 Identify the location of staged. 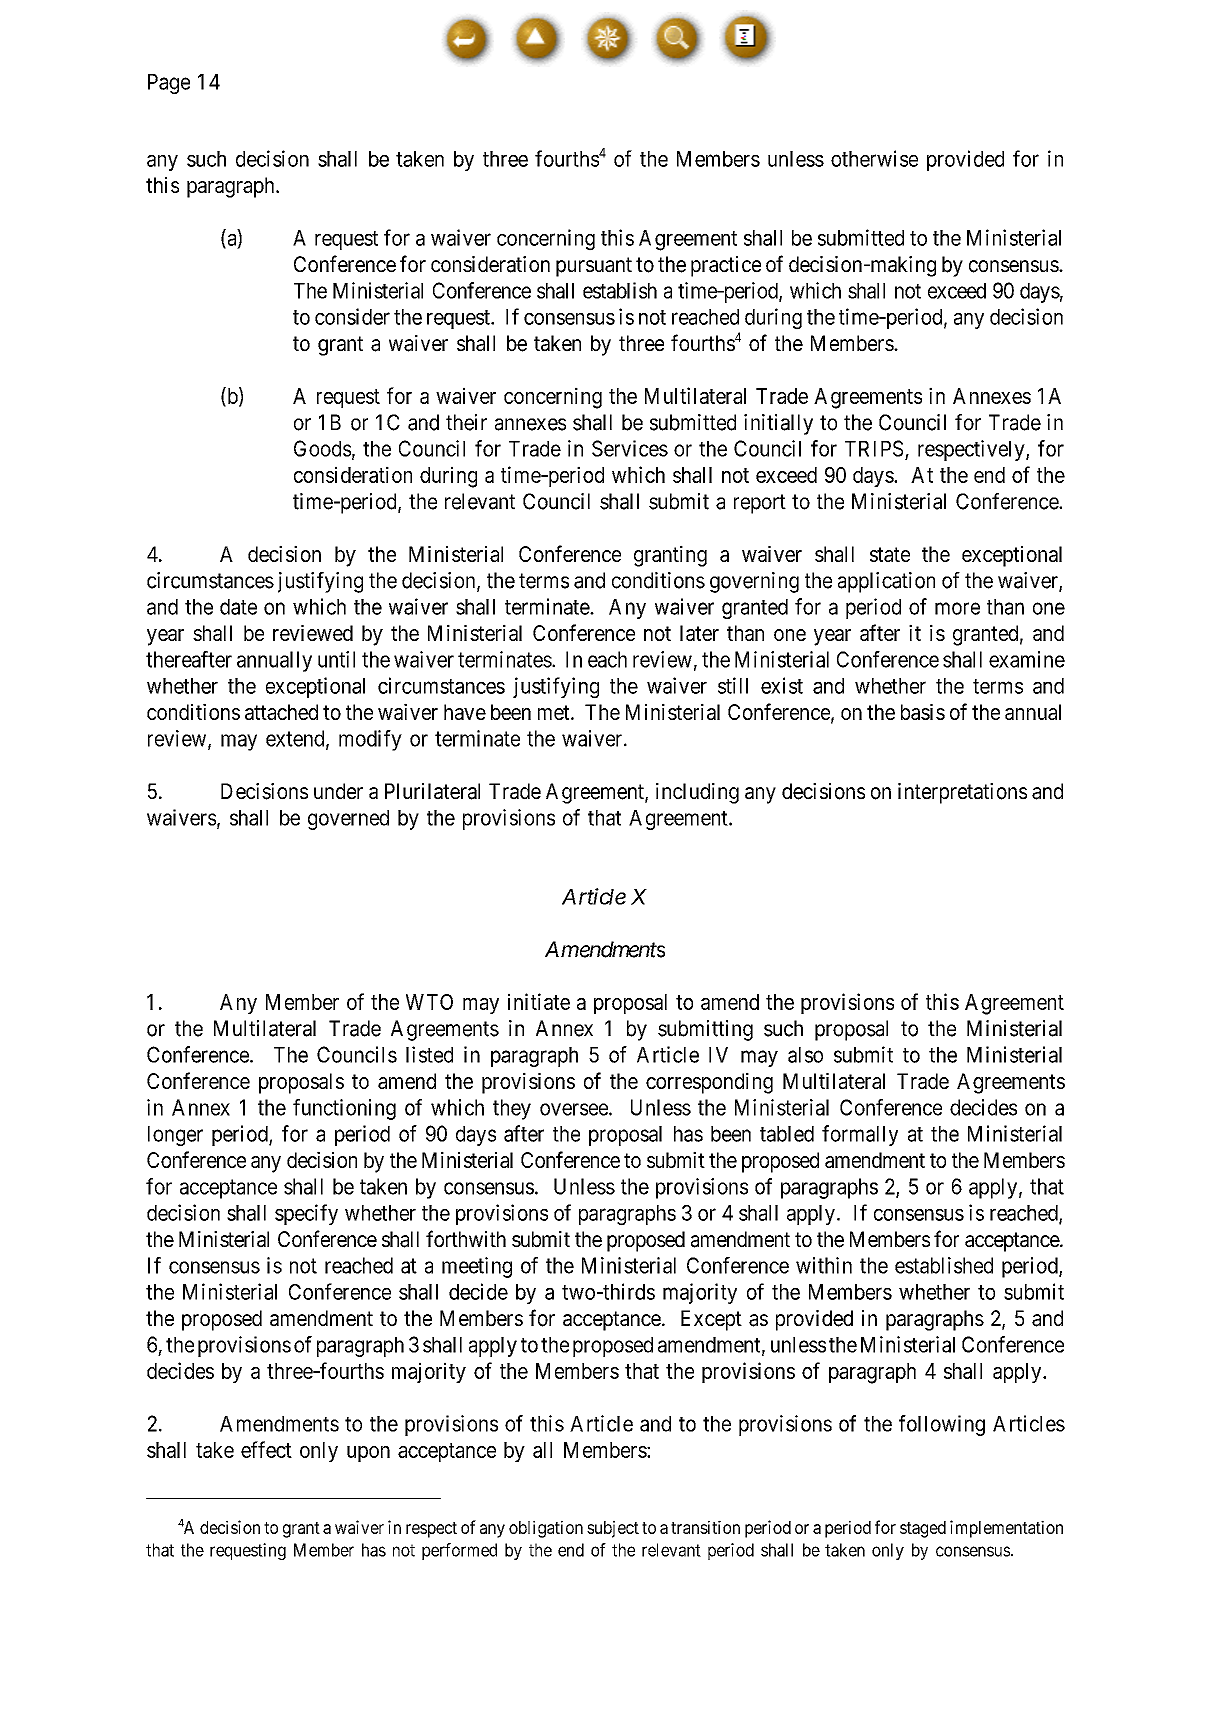
(923, 1529).
